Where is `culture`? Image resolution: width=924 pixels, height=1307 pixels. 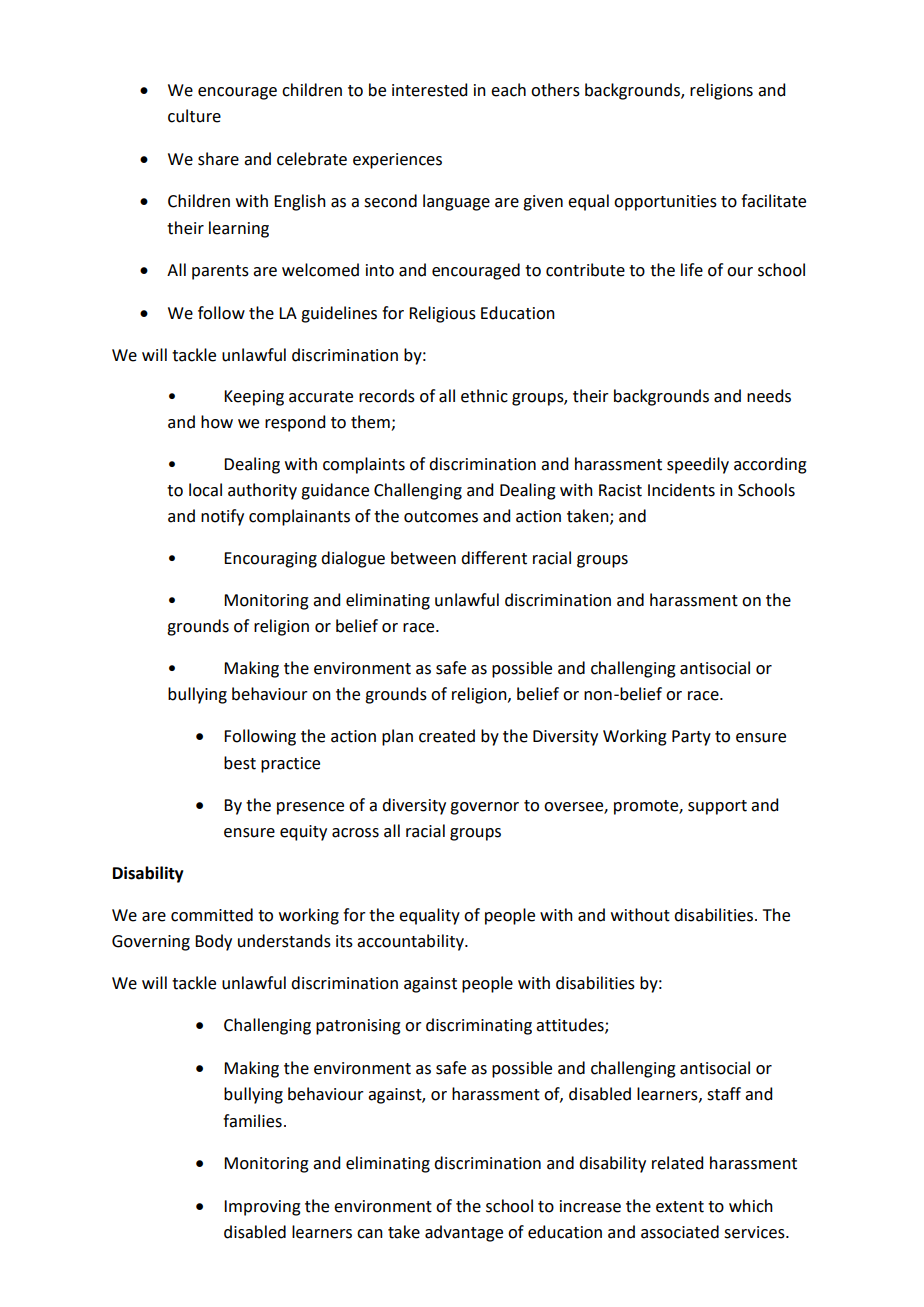
culture is located at coordinates (194, 116).
